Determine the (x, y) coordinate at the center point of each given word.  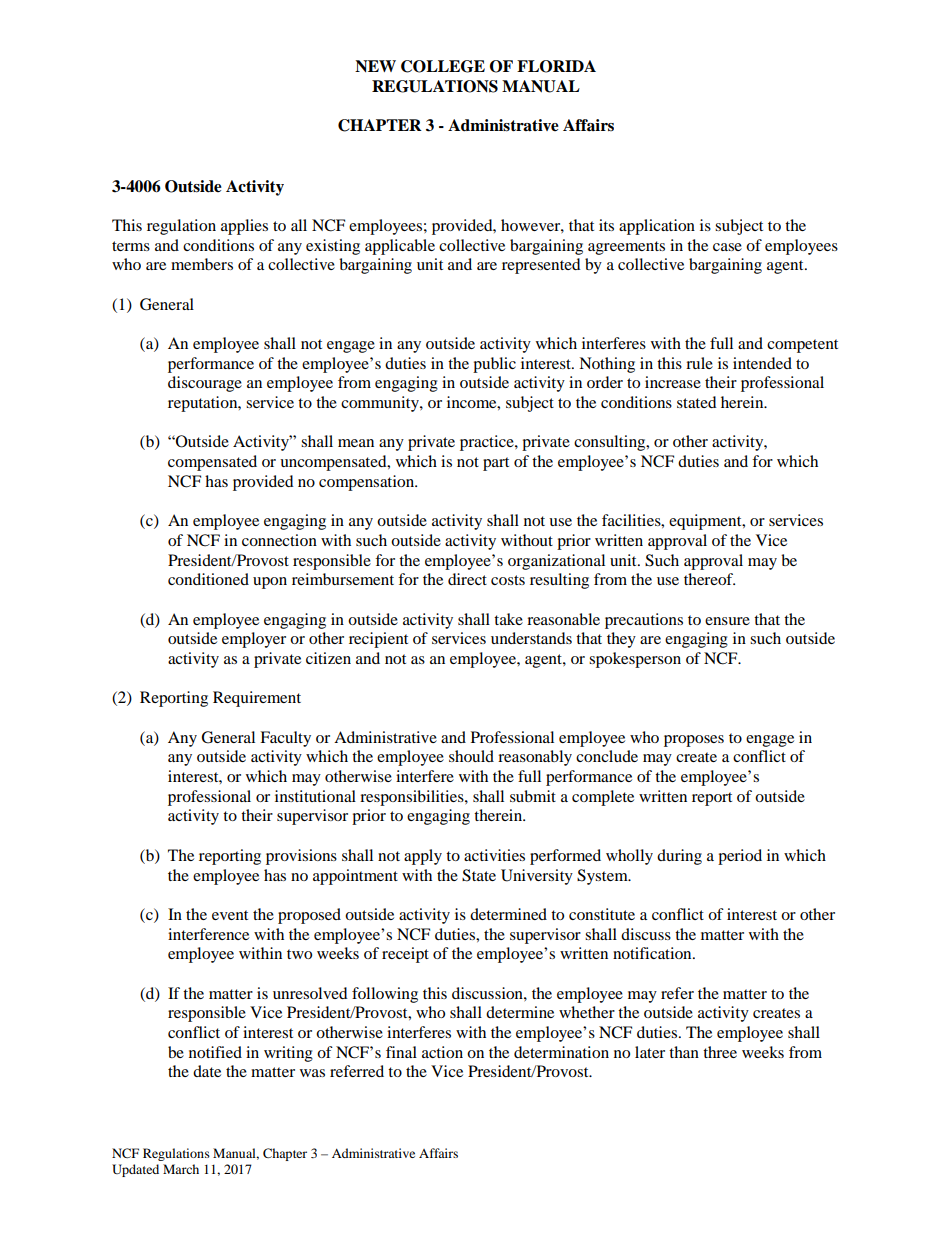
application (657, 227)
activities (494, 855)
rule (699, 363)
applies (244, 227)
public (494, 365)
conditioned (208, 579)
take (508, 619)
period (740, 857)
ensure (727, 621)
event (230, 915)
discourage (205, 384)
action (442, 1052)
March (181, 1169)
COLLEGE (443, 66)
